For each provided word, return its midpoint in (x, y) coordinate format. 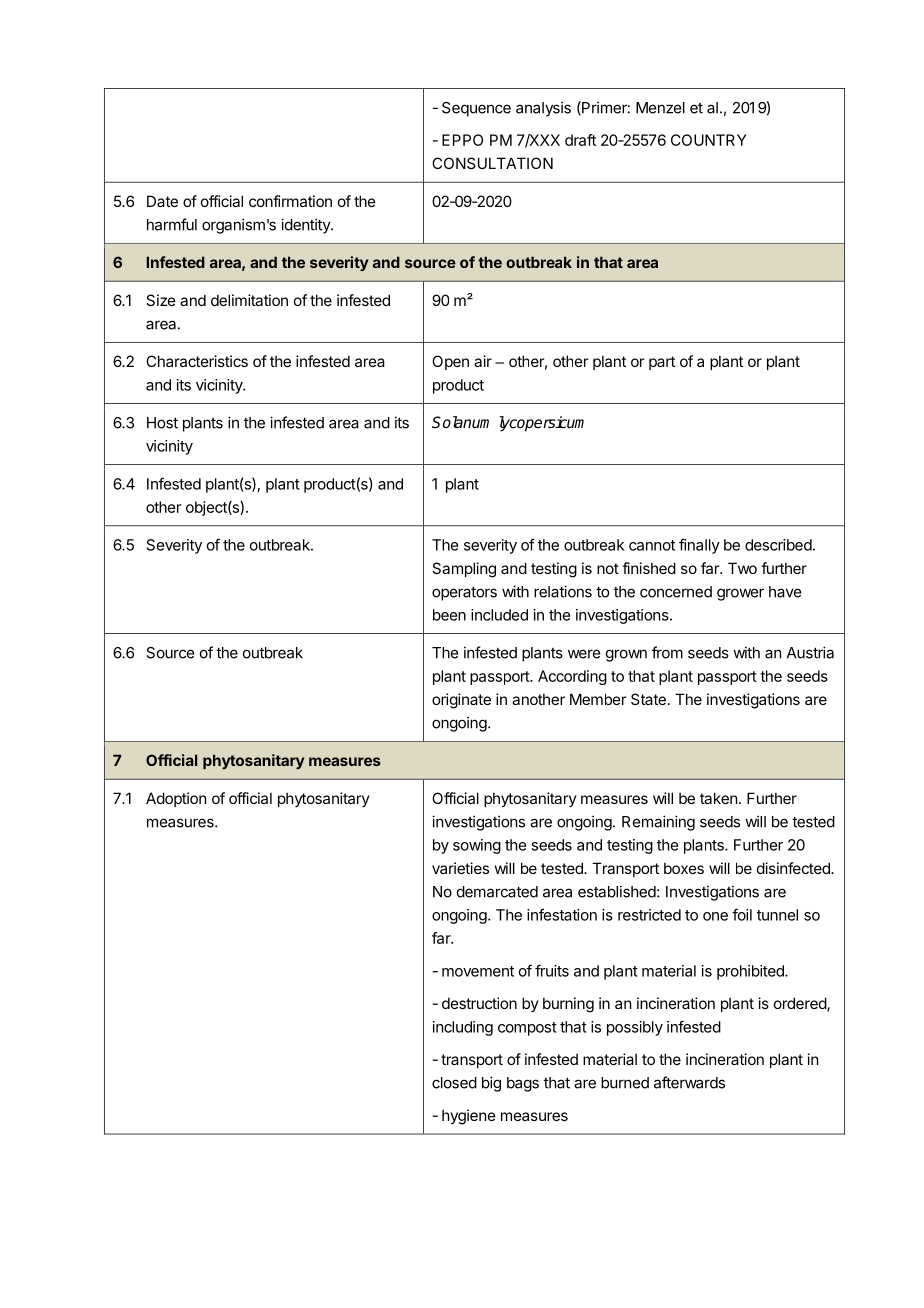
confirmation (290, 201)
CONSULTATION (492, 163)
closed (454, 1083)
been (449, 615)
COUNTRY (709, 140)
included (499, 615)
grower (740, 594)
